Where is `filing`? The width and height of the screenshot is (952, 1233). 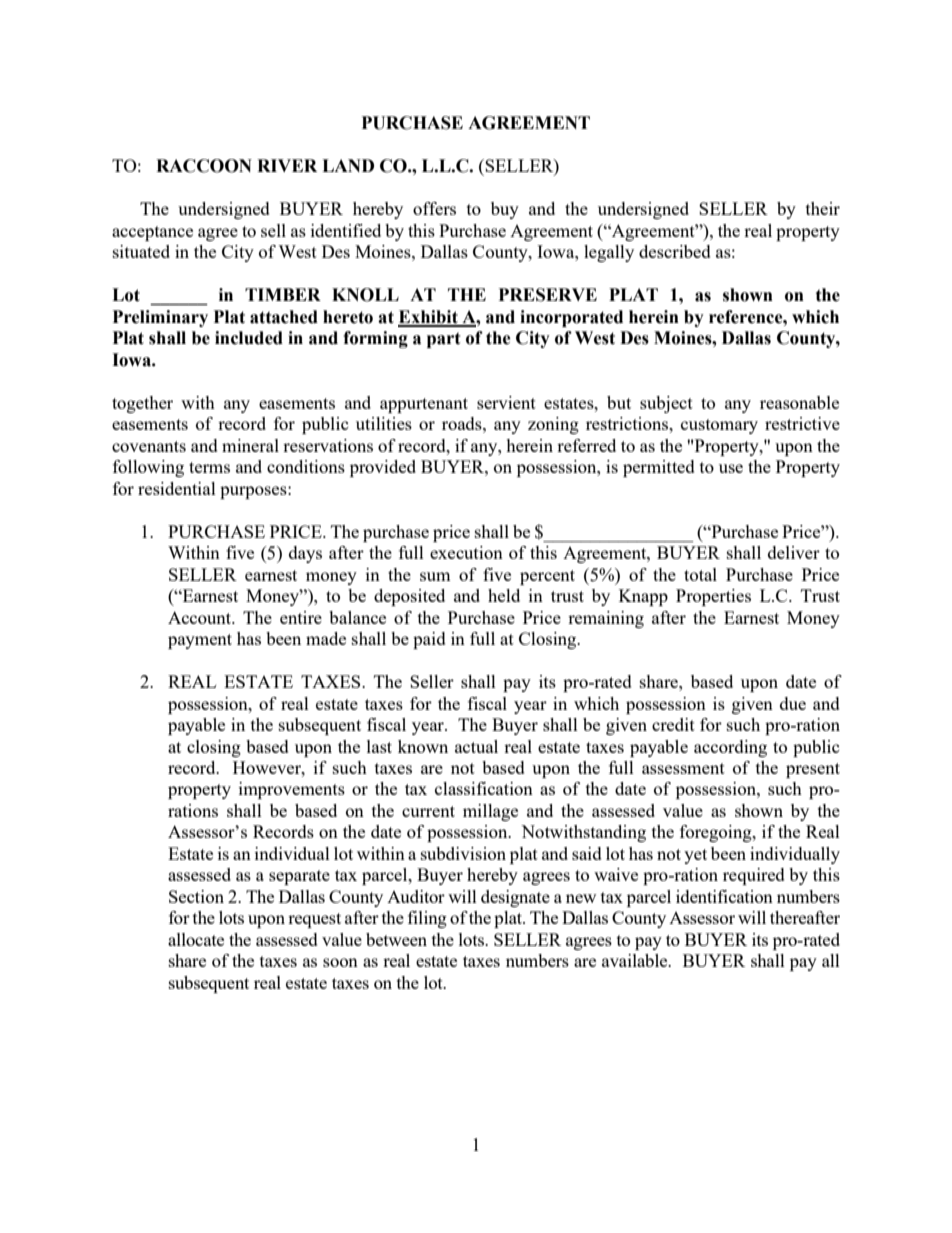 filing is located at coordinates (427, 919).
